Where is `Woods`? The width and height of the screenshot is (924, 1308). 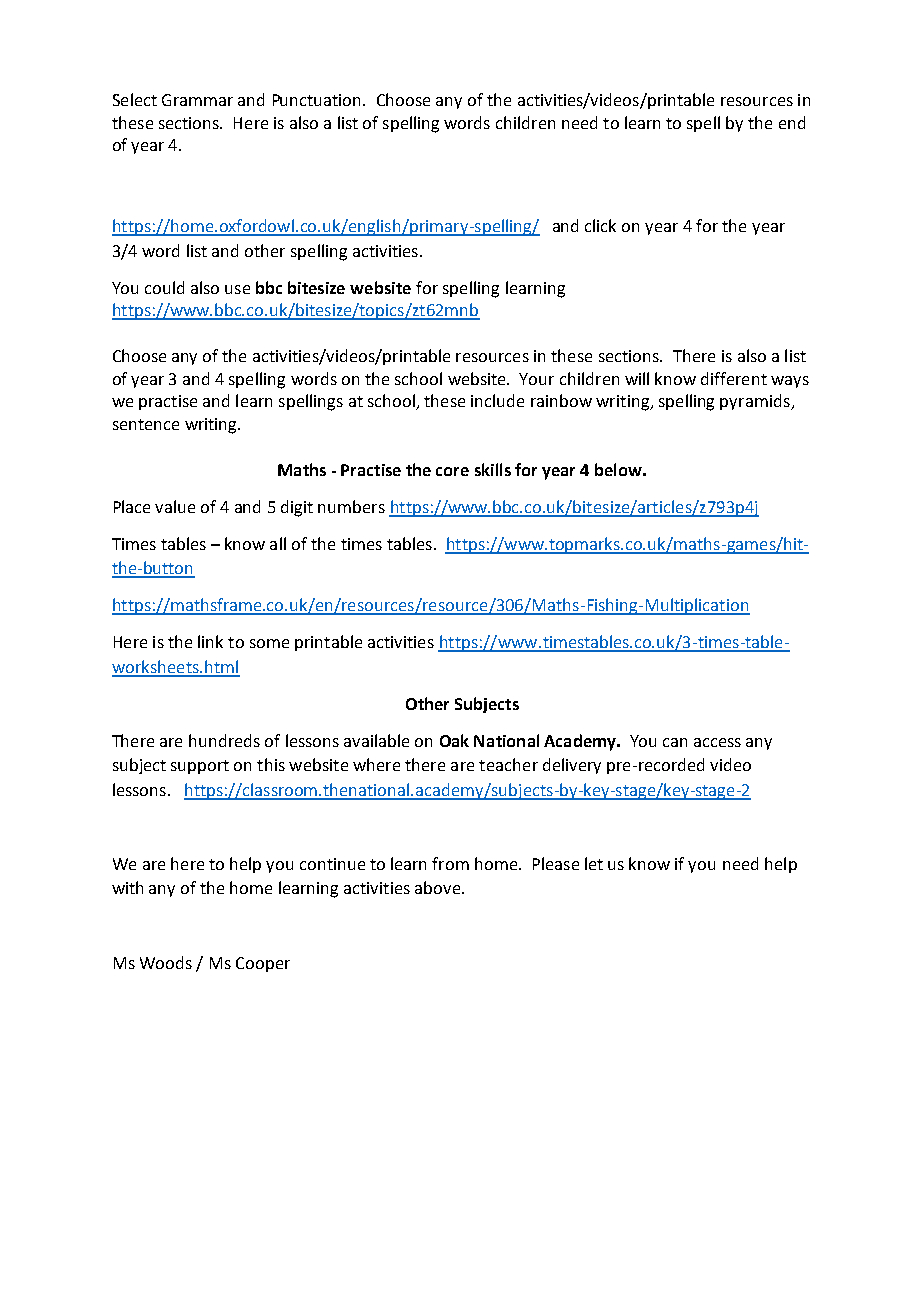 Woods is located at coordinates (166, 962).
